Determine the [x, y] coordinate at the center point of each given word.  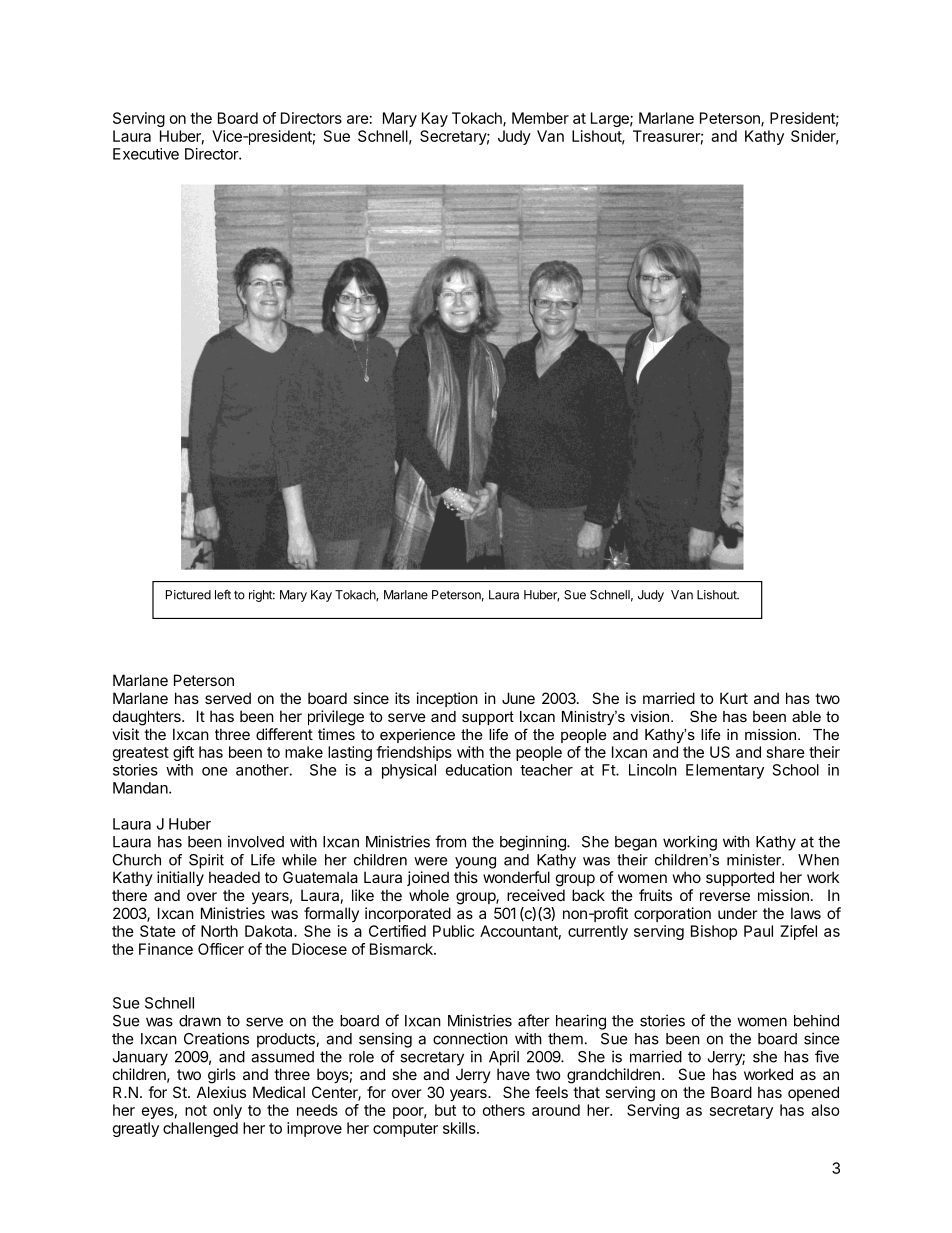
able [806, 716]
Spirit [206, 861]
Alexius [221, 1092]
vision [651, 716]
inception [447, 699]
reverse [725, 896]
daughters [148, 718]
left [223, 594]
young [475, 863]
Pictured [188, 595]
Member [540, 118]
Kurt [734, 698]
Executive [146, 154]
